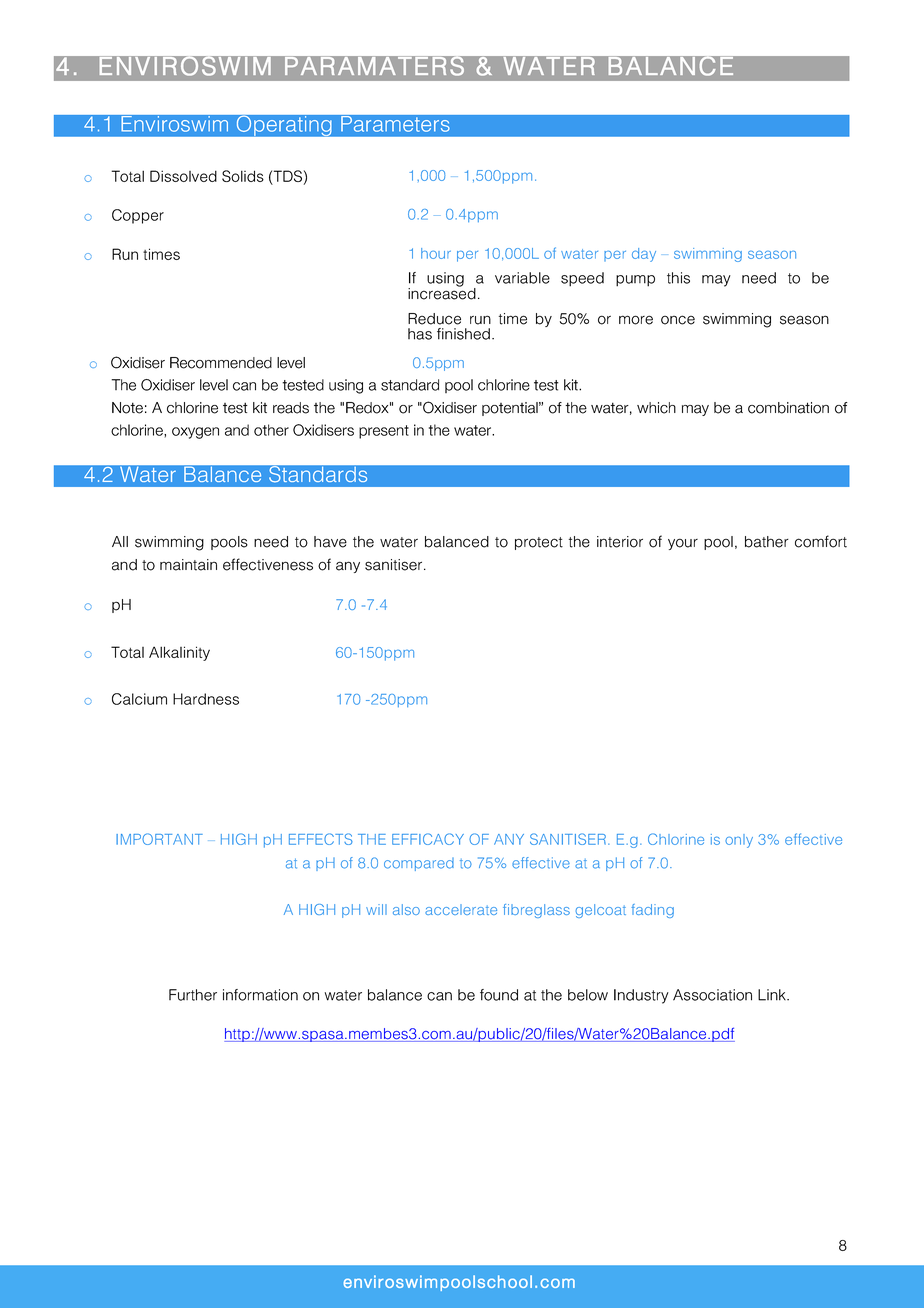 Image resolution: width=924 pixels, height=1308 pixels. Describe the element at coordinates (644, 255) in the image. I see `day` at that location.
